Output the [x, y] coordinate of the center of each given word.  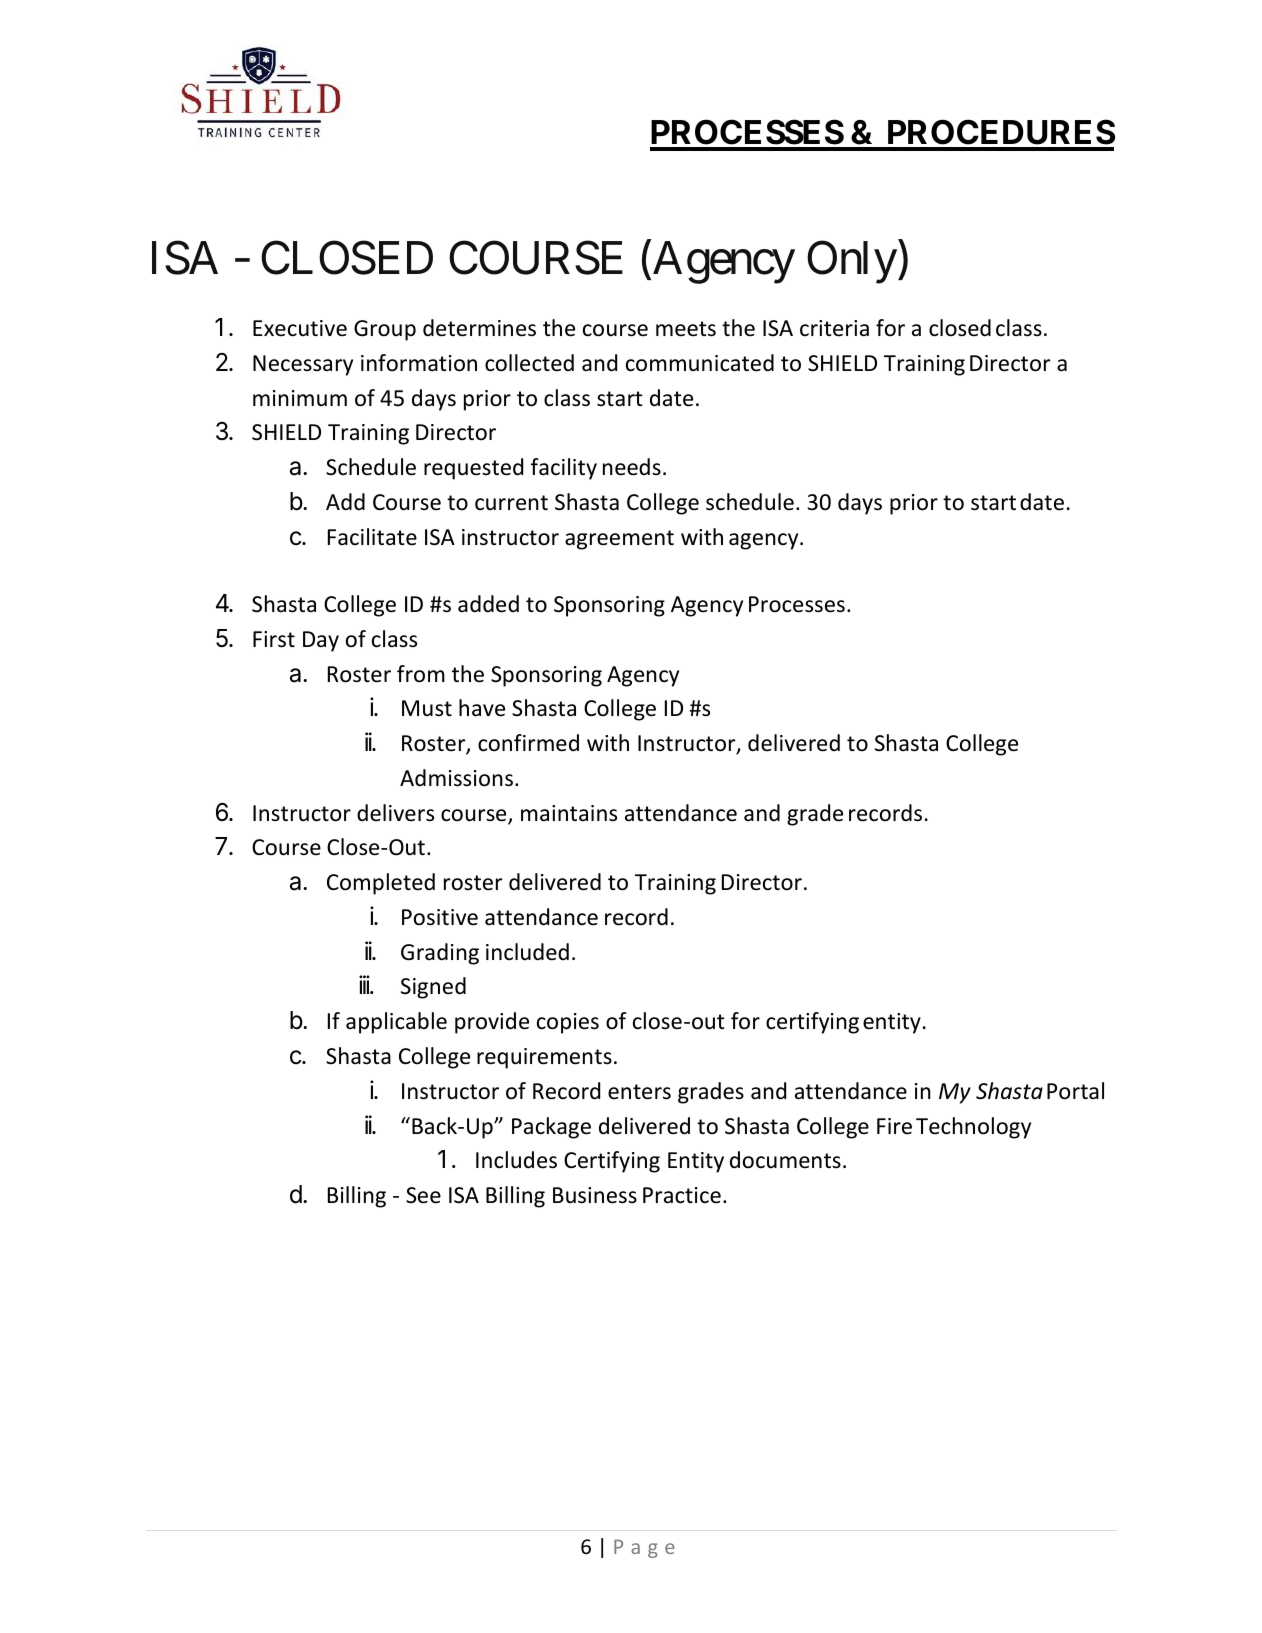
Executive [300, 328]
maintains [569, 813]
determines [479, 328]
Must [427, 708]
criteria [834, 328]
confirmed [528, 743]
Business [595, 1195]
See [423, 1195]
